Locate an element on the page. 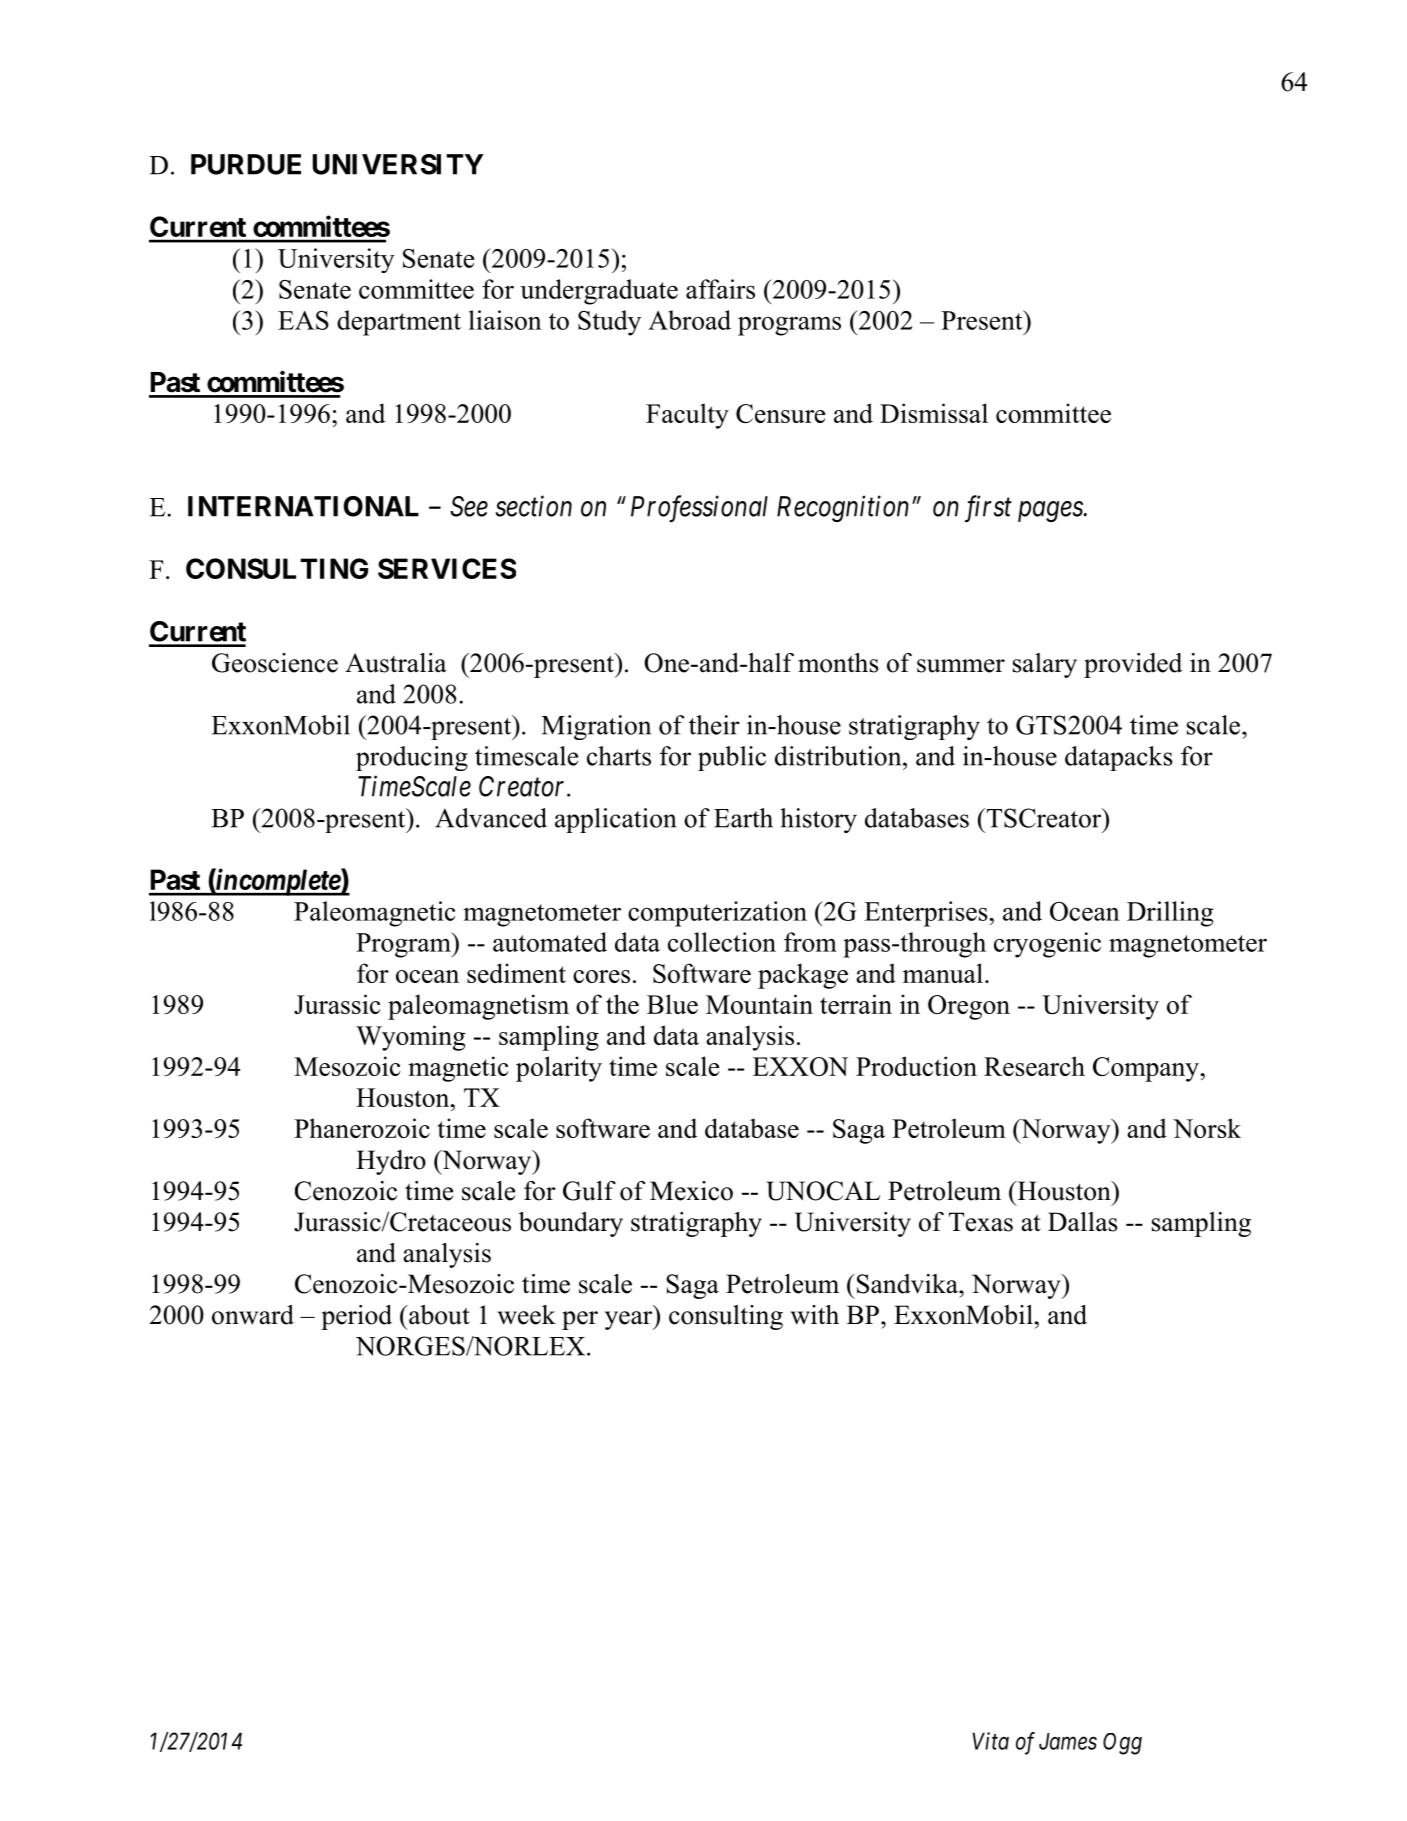 The height and width of the page is (1821, 1407). James is located at coordinates (1068, 1741).
